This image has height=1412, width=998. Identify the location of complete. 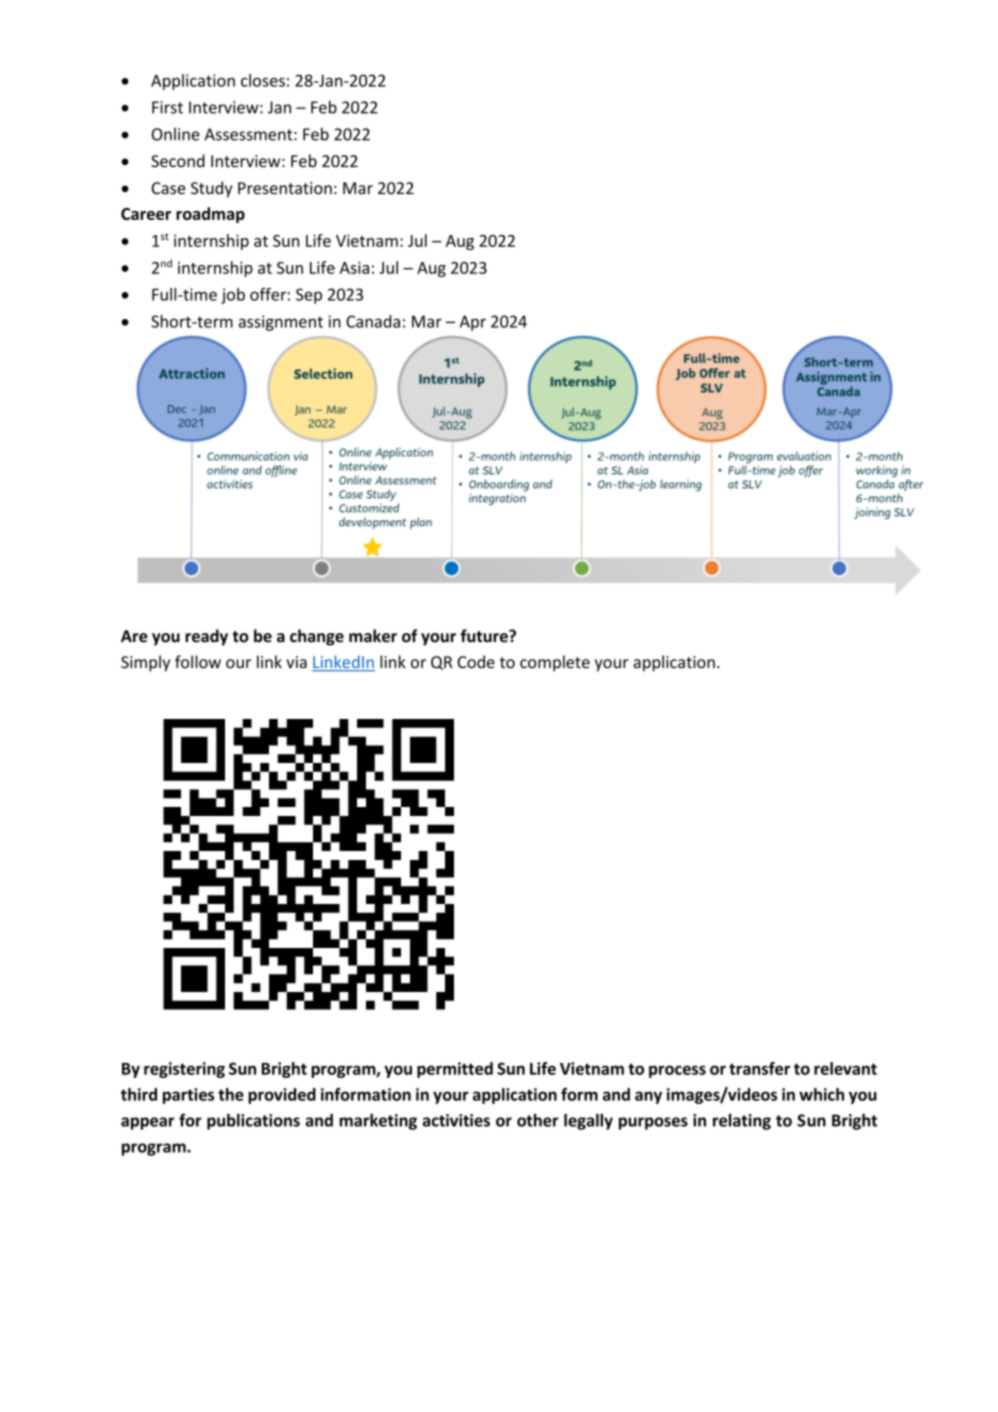
(555, 663).
